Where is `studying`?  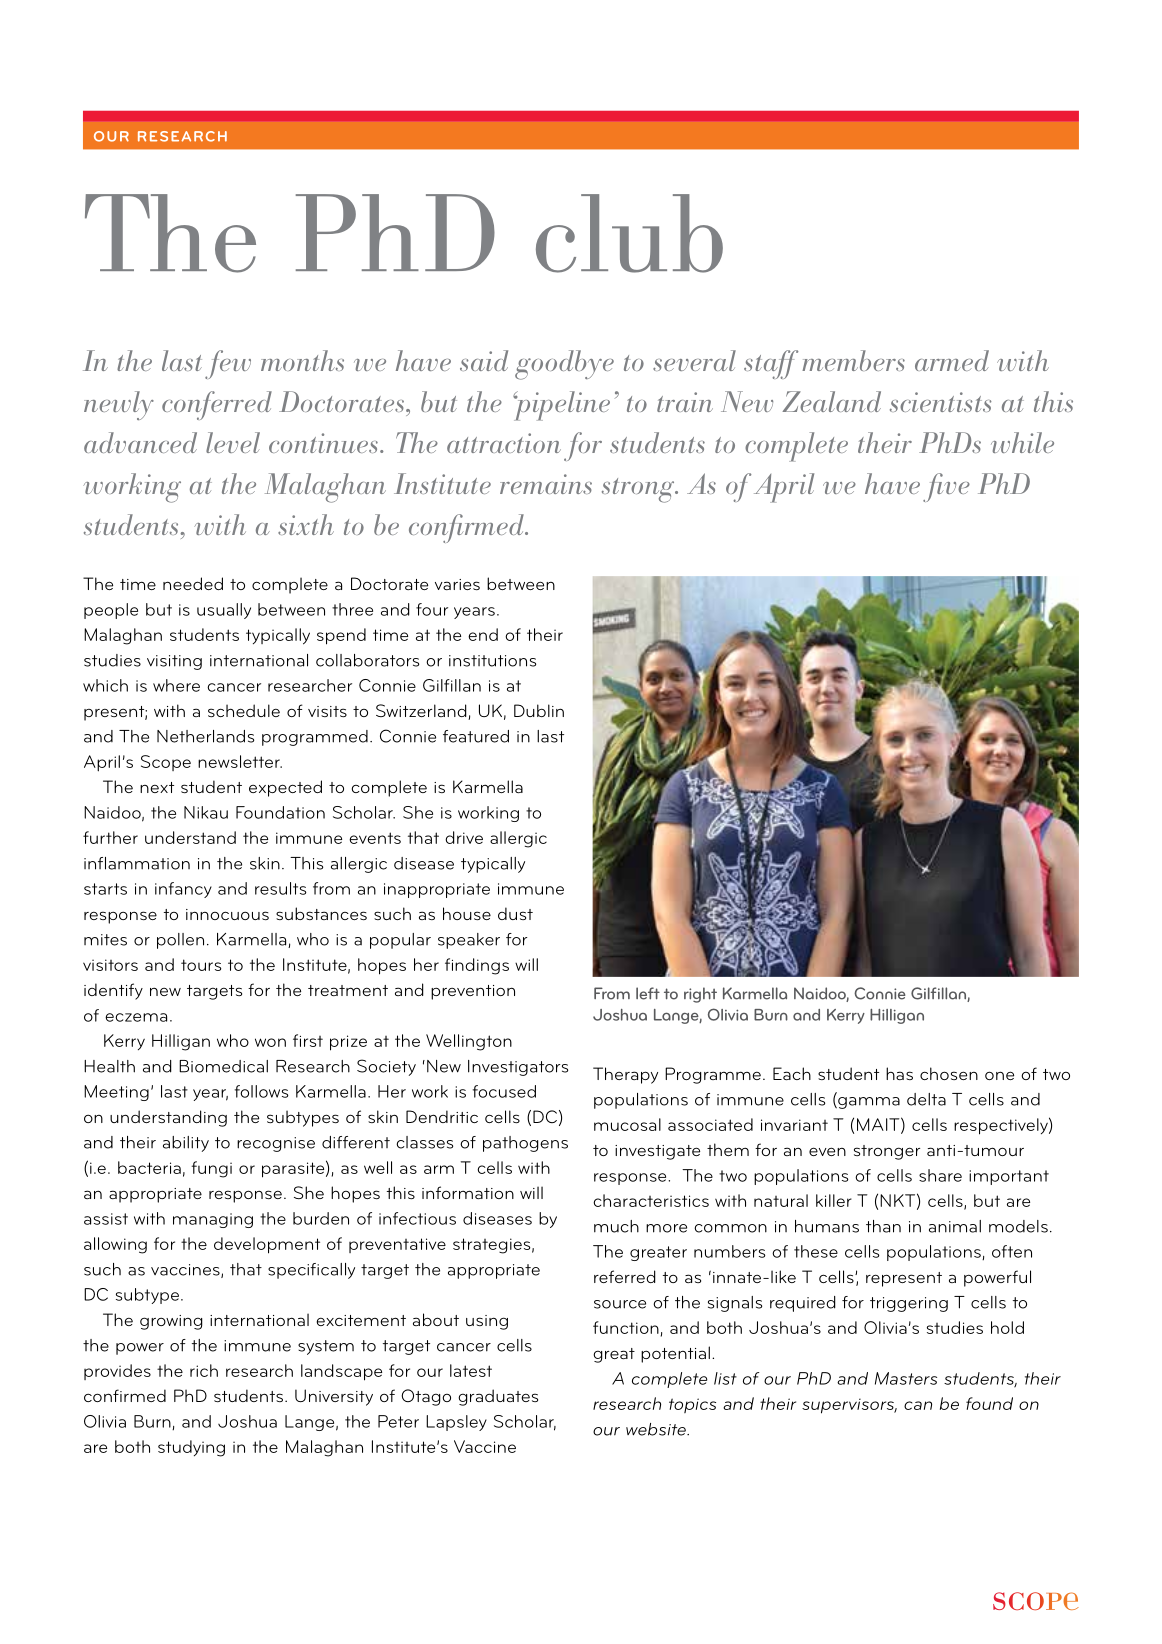 studying is located at coordinates (191, 1448).
